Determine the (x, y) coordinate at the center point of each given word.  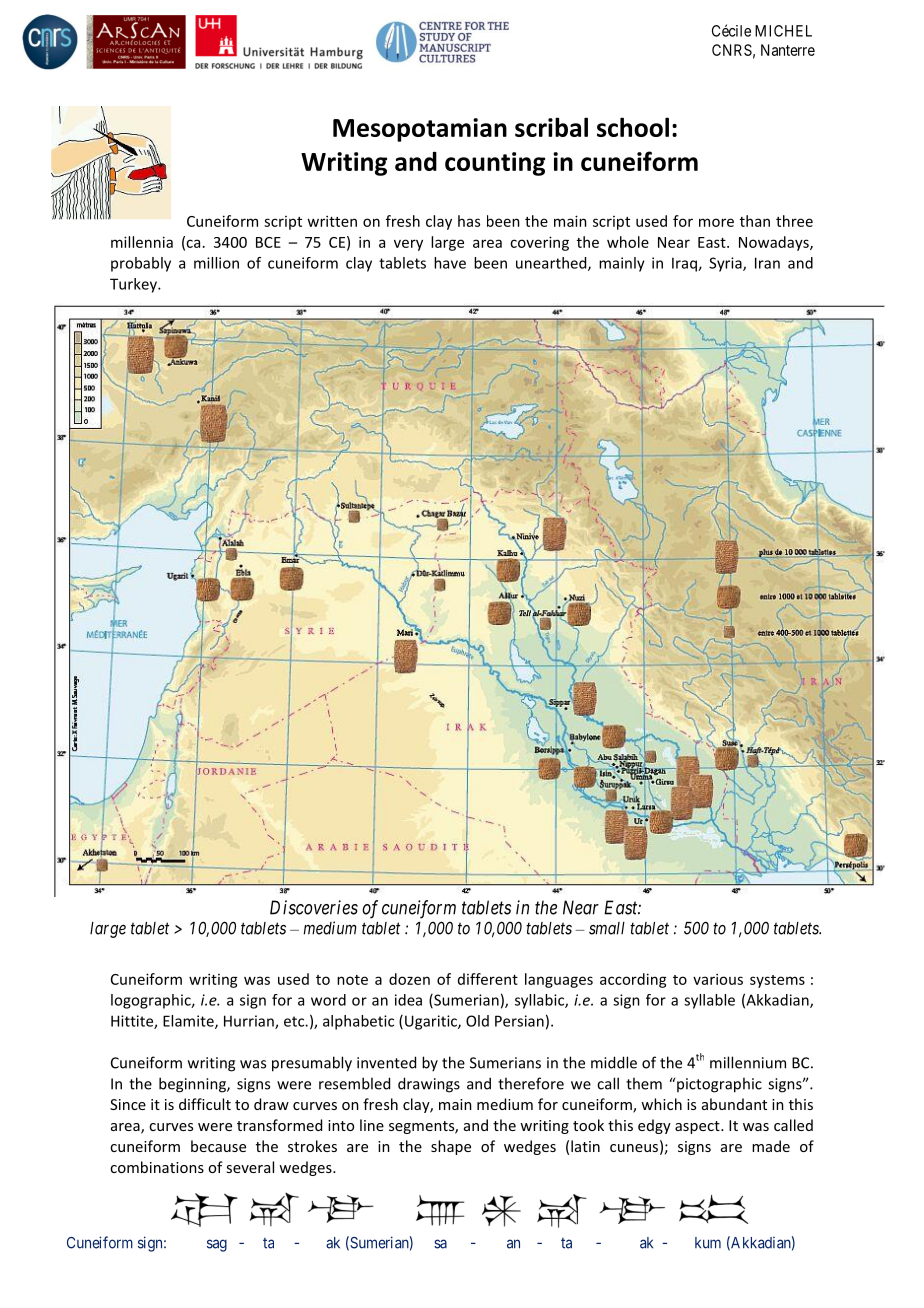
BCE (268, 242)
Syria (726, 264)
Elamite (189, 1022)
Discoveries (314, 907)
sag (217, 1245)
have (450, 263)
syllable (709, 1001)
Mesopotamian (420, 130)
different (488, 979)
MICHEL (783, 31)
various (718, 979)
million (216, 263)
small (607, 928)
